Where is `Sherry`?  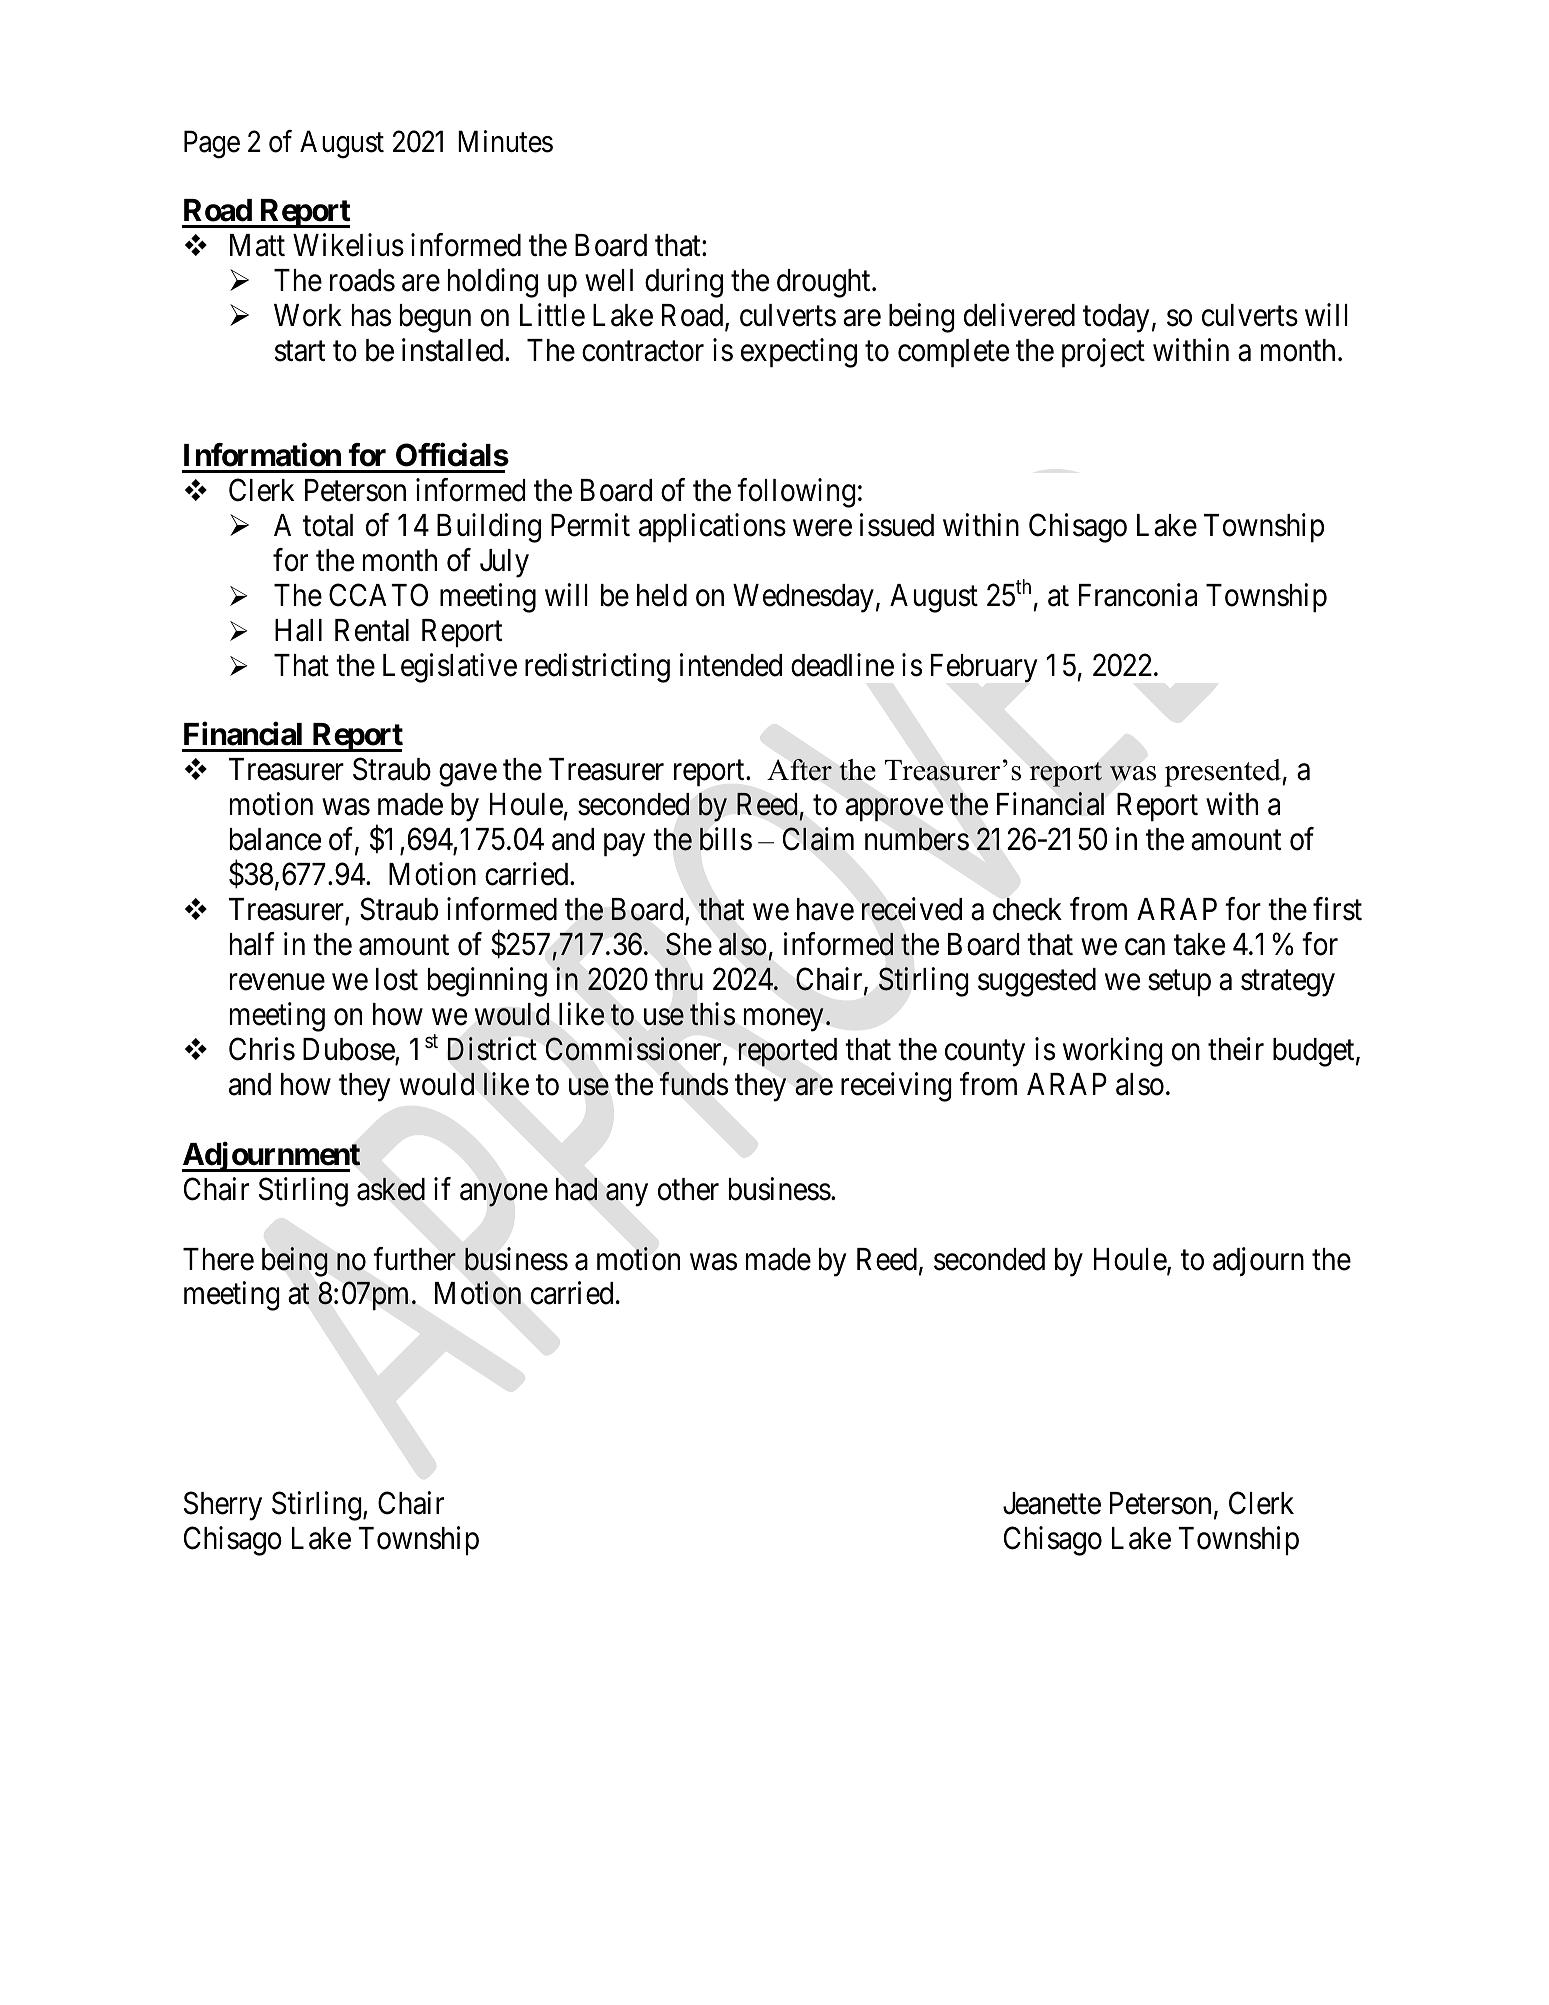 Sherry is located at coordinates (223, 1506).
